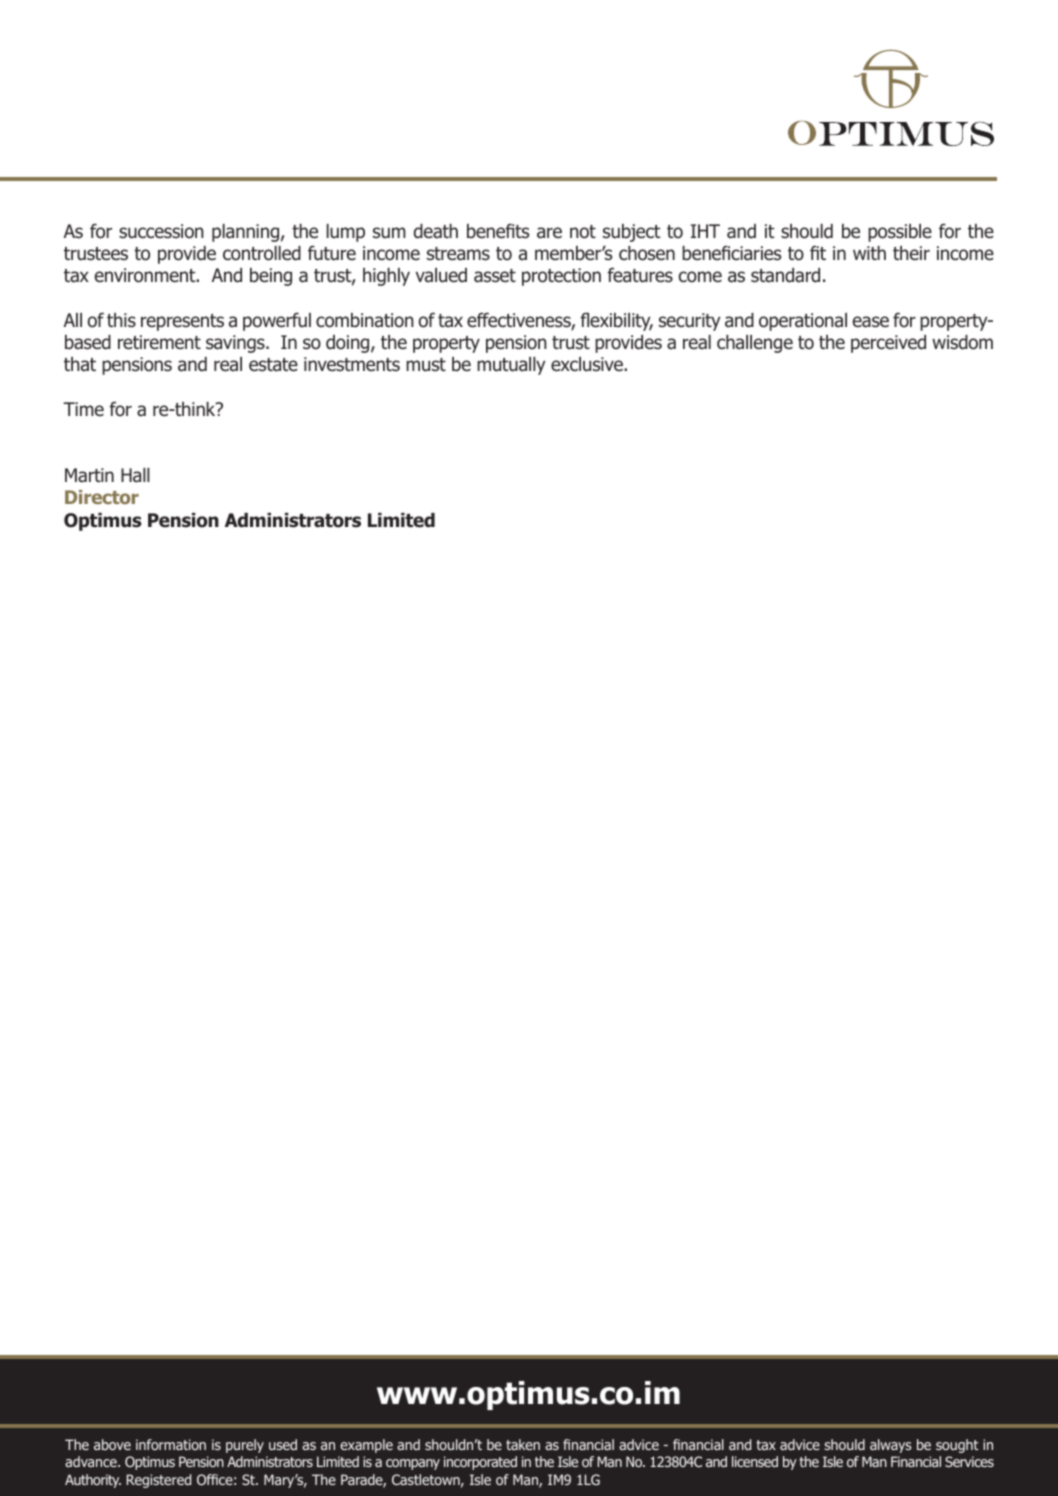  Describe the element at coordinates (588, 364) in the page. I see `exclusive` at that location.
